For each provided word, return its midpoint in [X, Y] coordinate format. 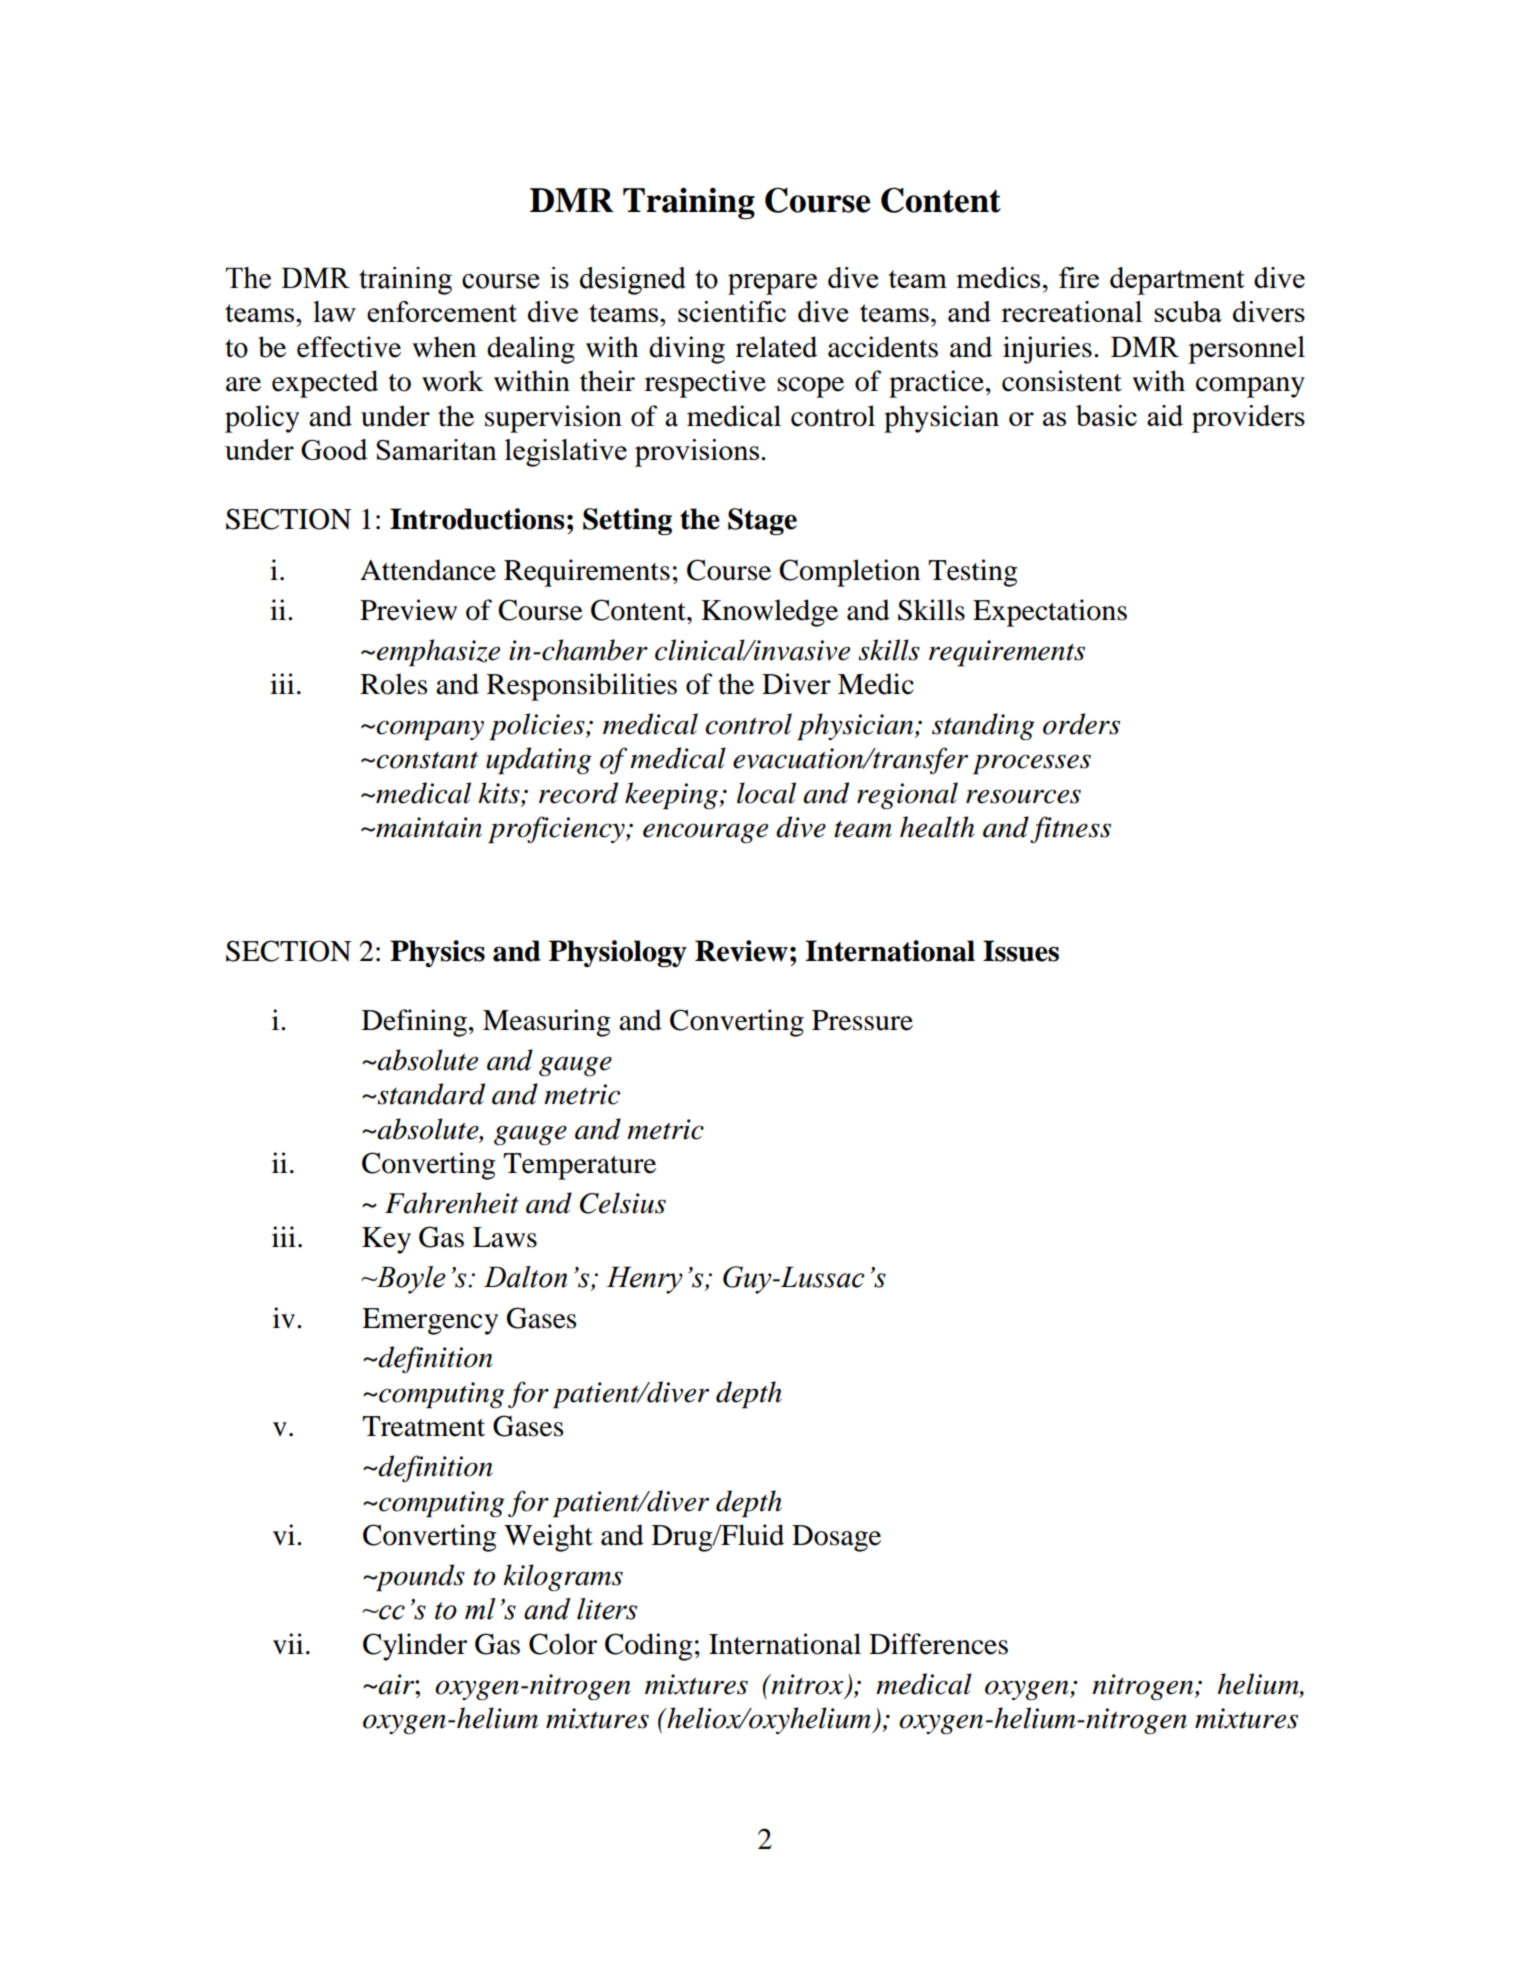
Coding [648, 1647]
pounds [419, 1577]
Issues [1021, 951]
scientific [732, 311]
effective [349, 347]
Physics [437, 953]
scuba [1188, 311]
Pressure [862, 1020]
